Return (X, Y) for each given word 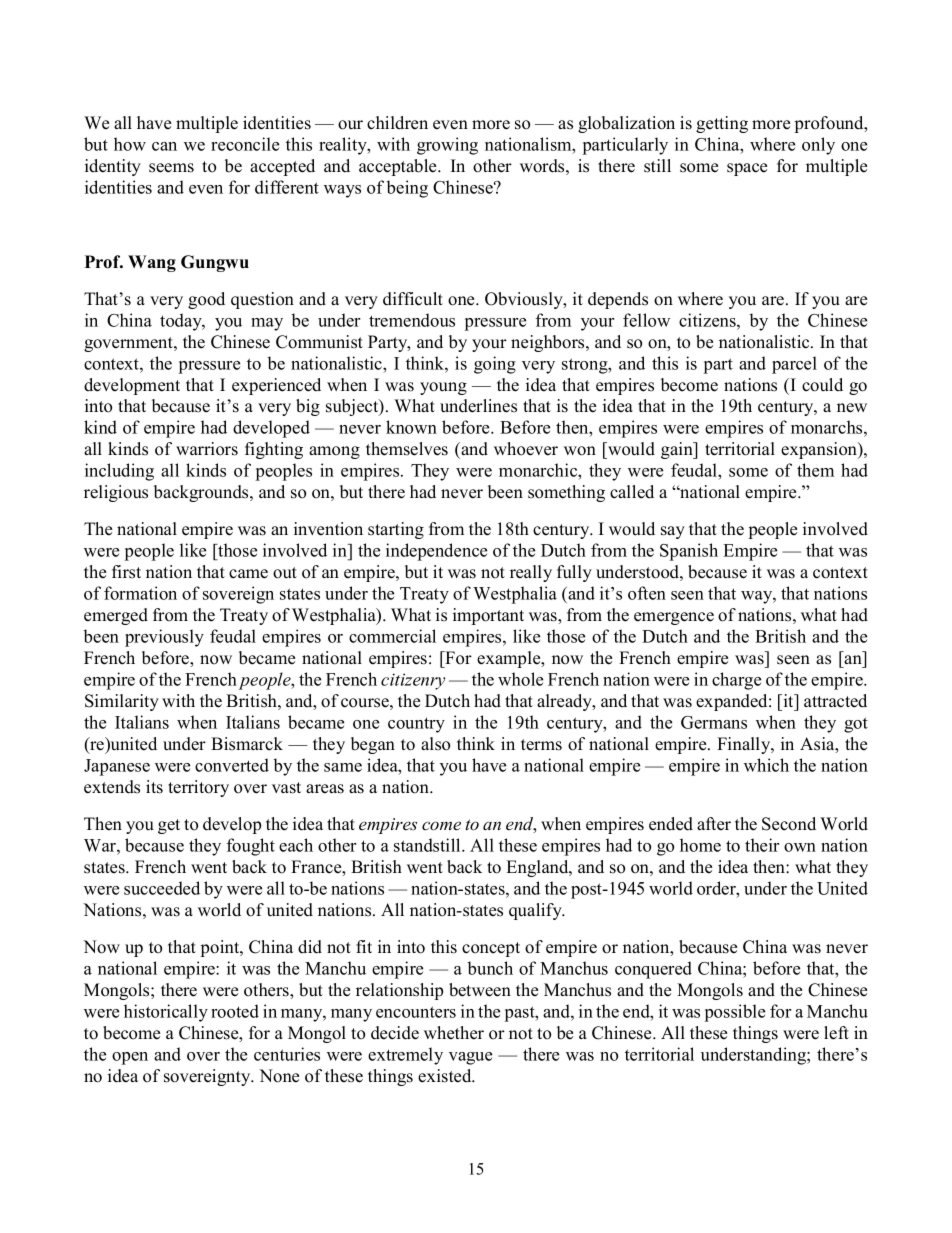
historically (166, 1013)
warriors (207, 449)
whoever (526, 449)
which (766, 765)
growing (447, 146)
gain (678, 450)
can (164, 146)
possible (735, 1013)
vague (470, 1058)
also (435, 744)
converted (232, 765)
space (747, 169)
